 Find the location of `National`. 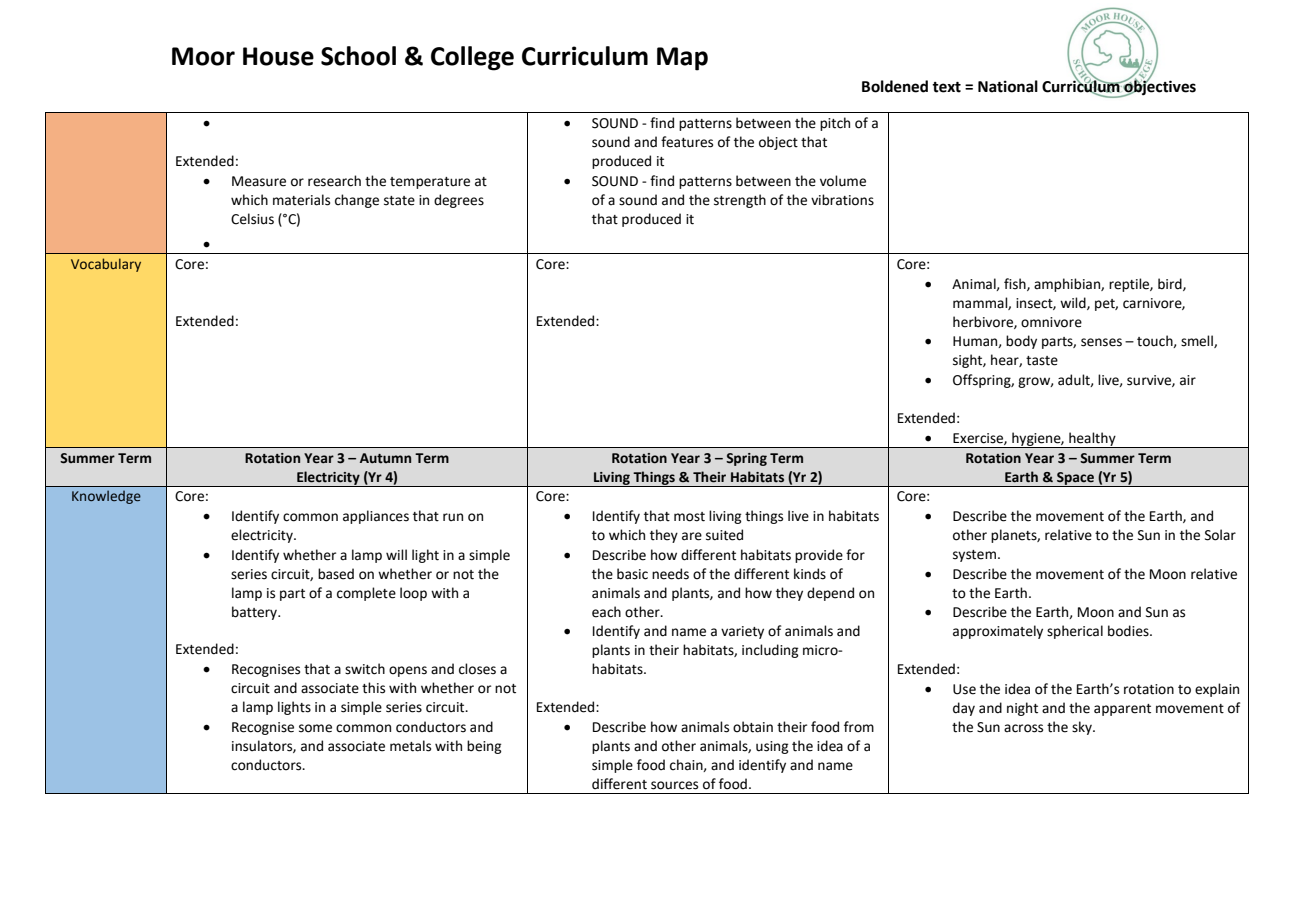

National is located at coordinates (1008, 86).
